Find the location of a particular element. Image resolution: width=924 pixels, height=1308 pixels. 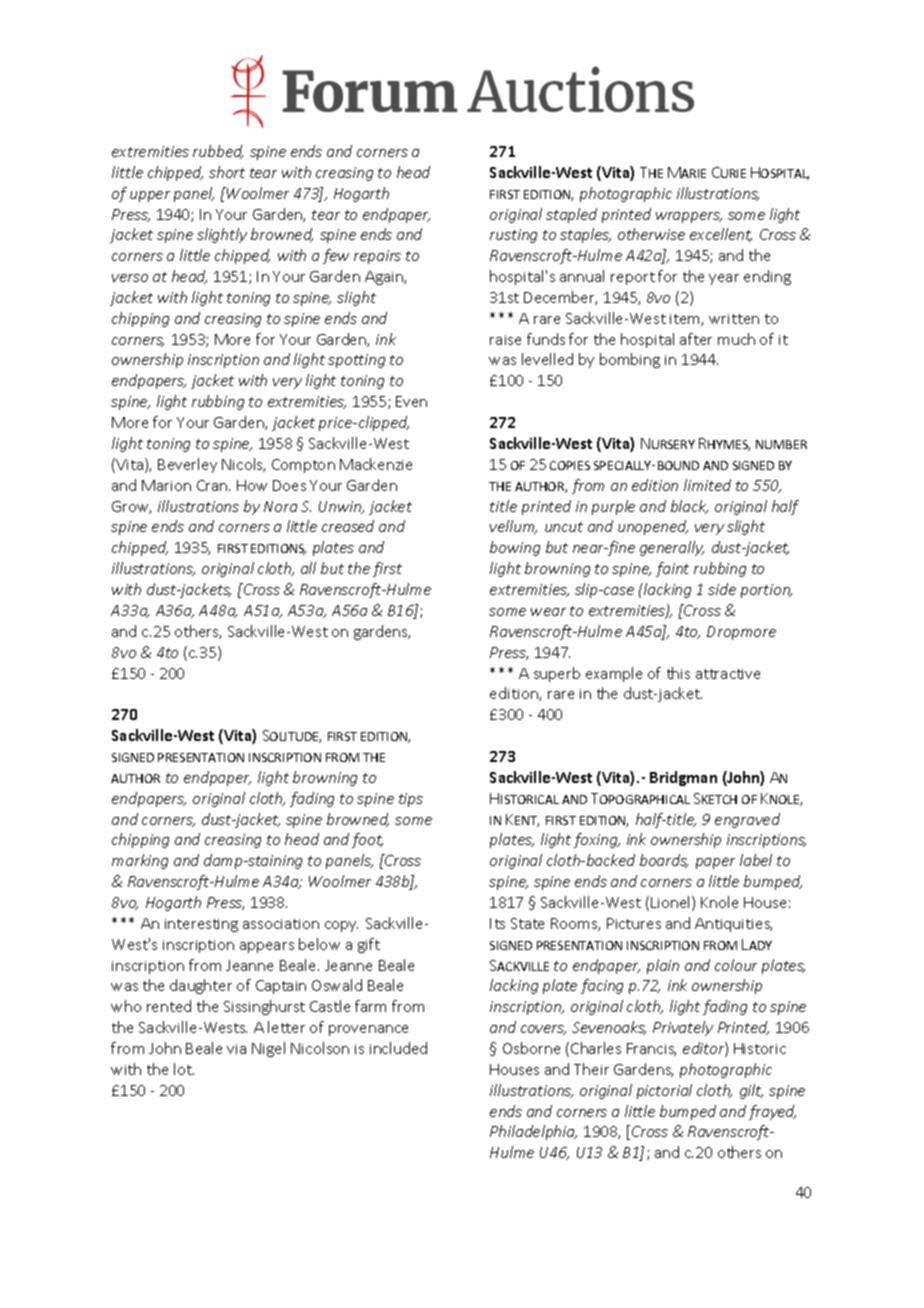

wear is located at coordinates (548, 612).
